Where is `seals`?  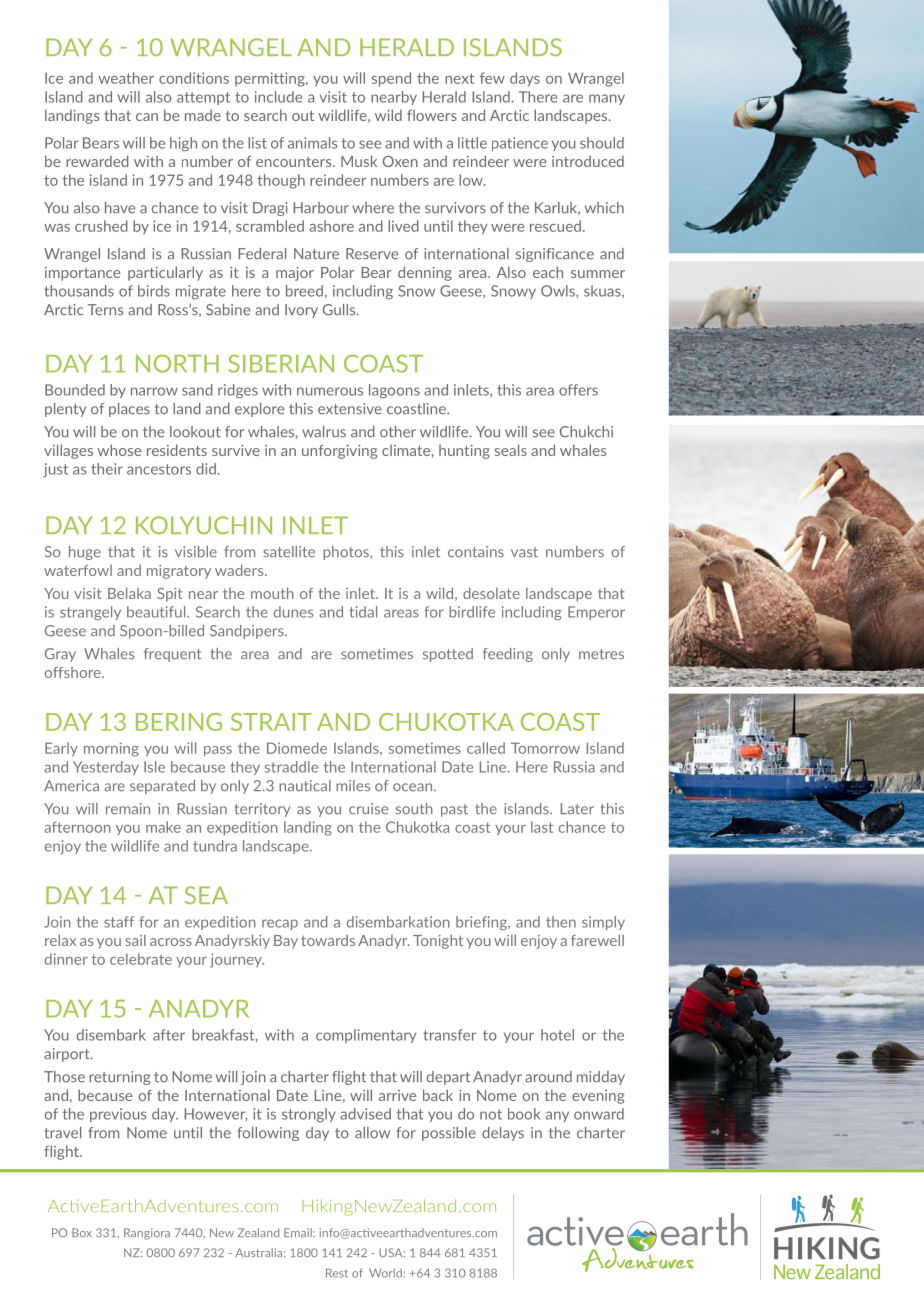
seals is located at coordinates (511, 450).
